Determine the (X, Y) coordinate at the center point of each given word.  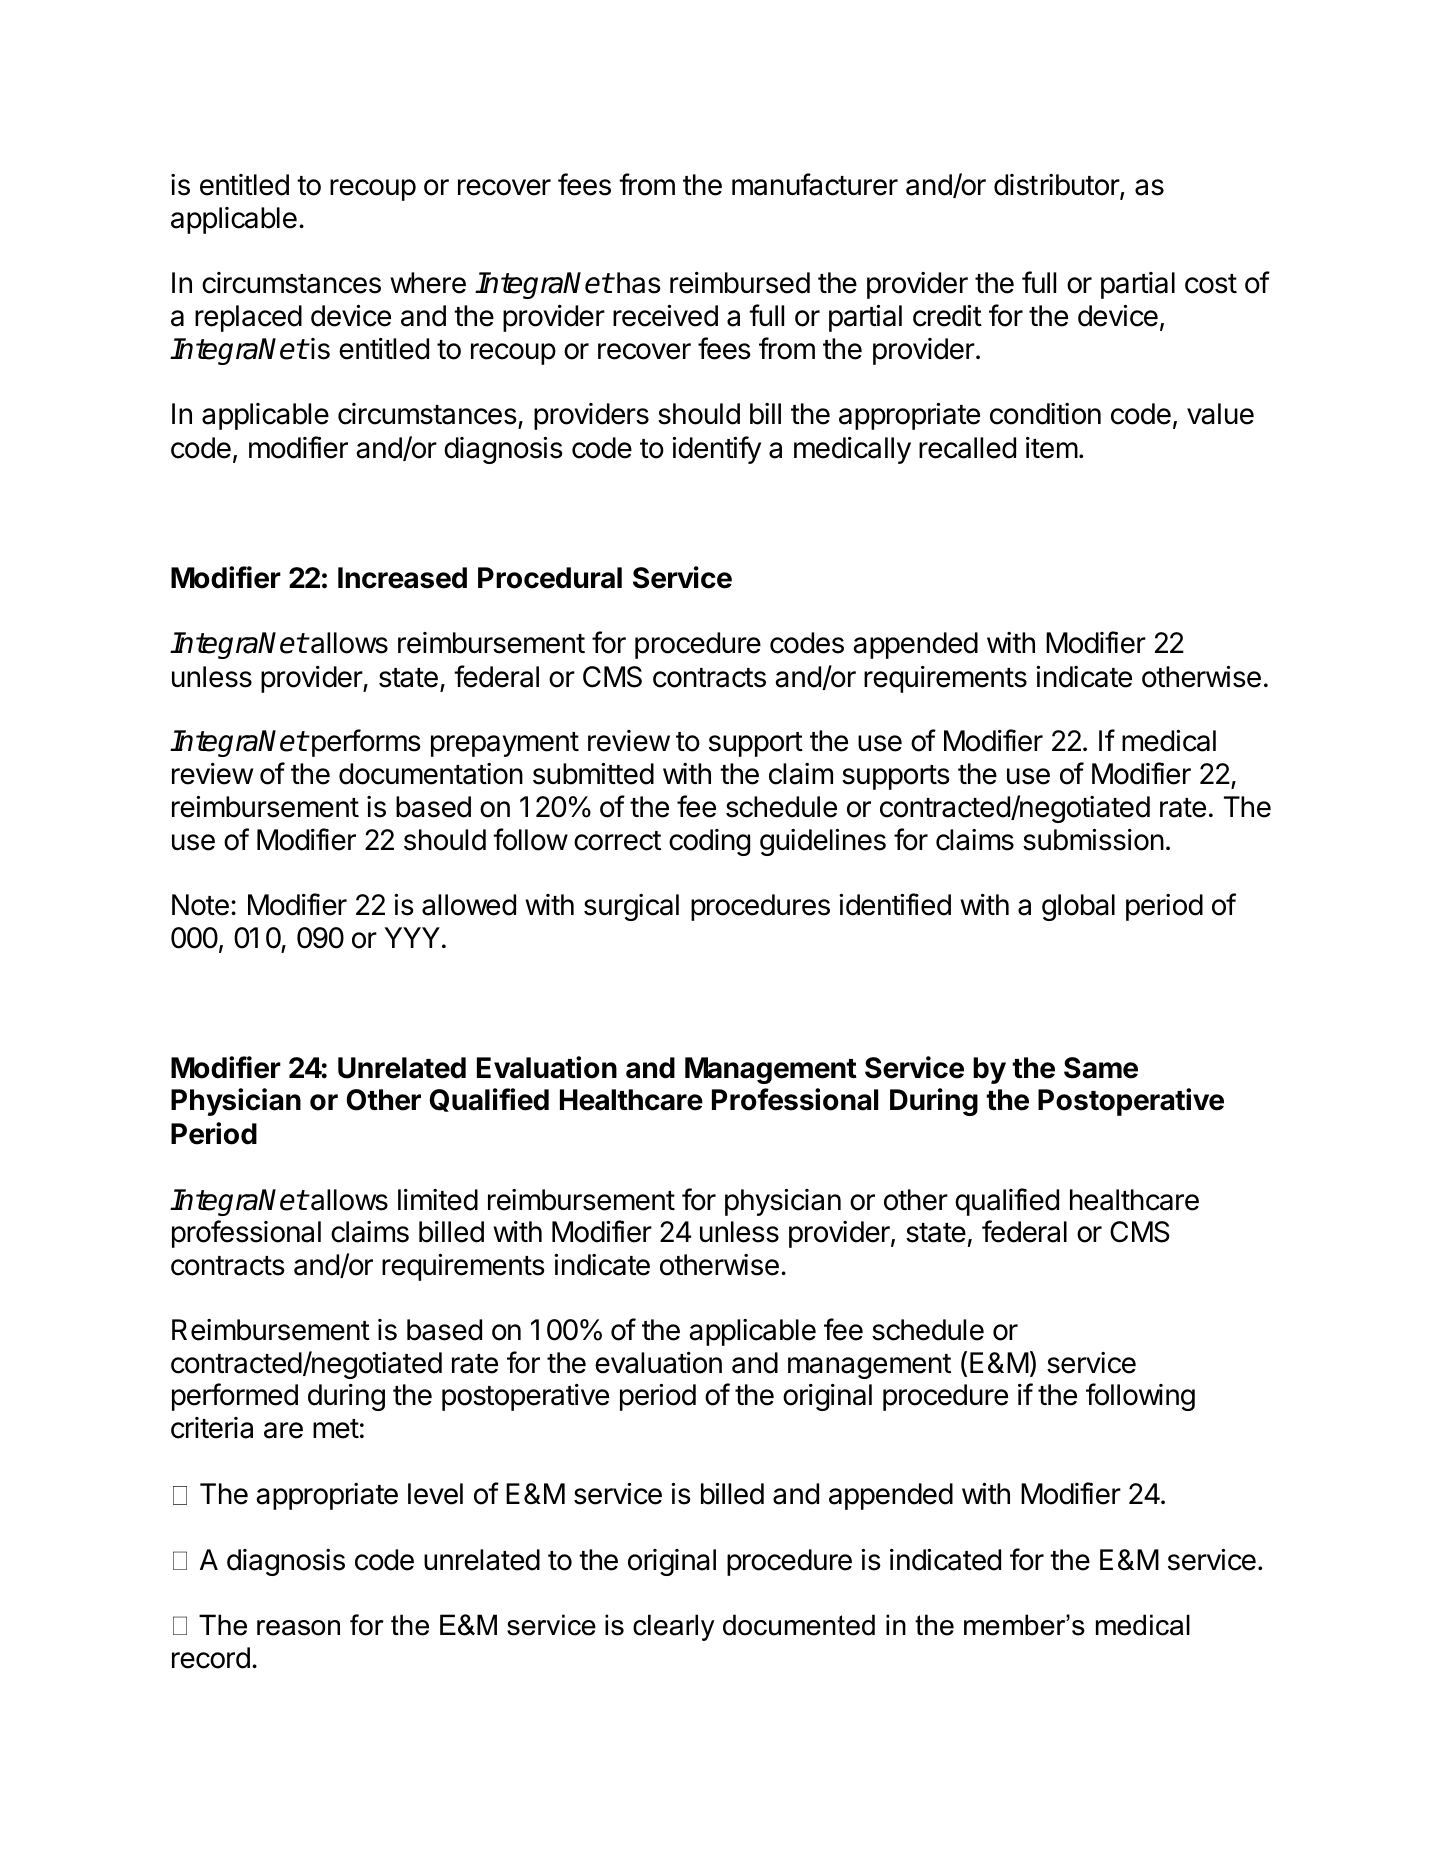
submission (1093, 840)
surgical (631, 907)
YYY (412, 937)
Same (1101, 1068)
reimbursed (740, 283)
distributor (1057, 186)
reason (298, 1628)
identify (716, 450)
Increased (402, 578)
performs (365, 743)
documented (799, 1625)
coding (709, 842)
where (428, 283)
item (1052, 448)
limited (438, 1200)
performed (235, 1397)
